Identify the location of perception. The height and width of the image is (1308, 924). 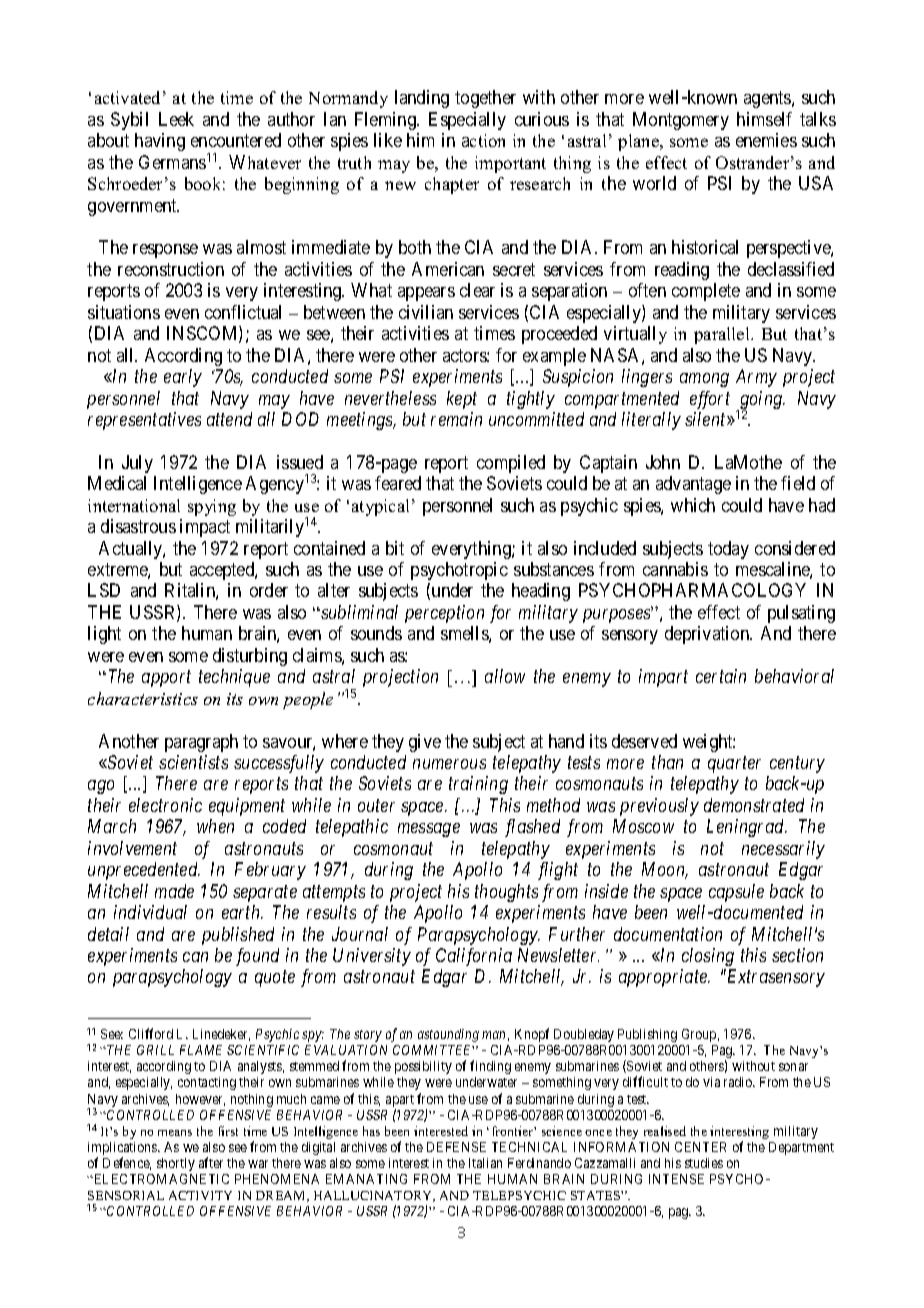
(444, 614).
